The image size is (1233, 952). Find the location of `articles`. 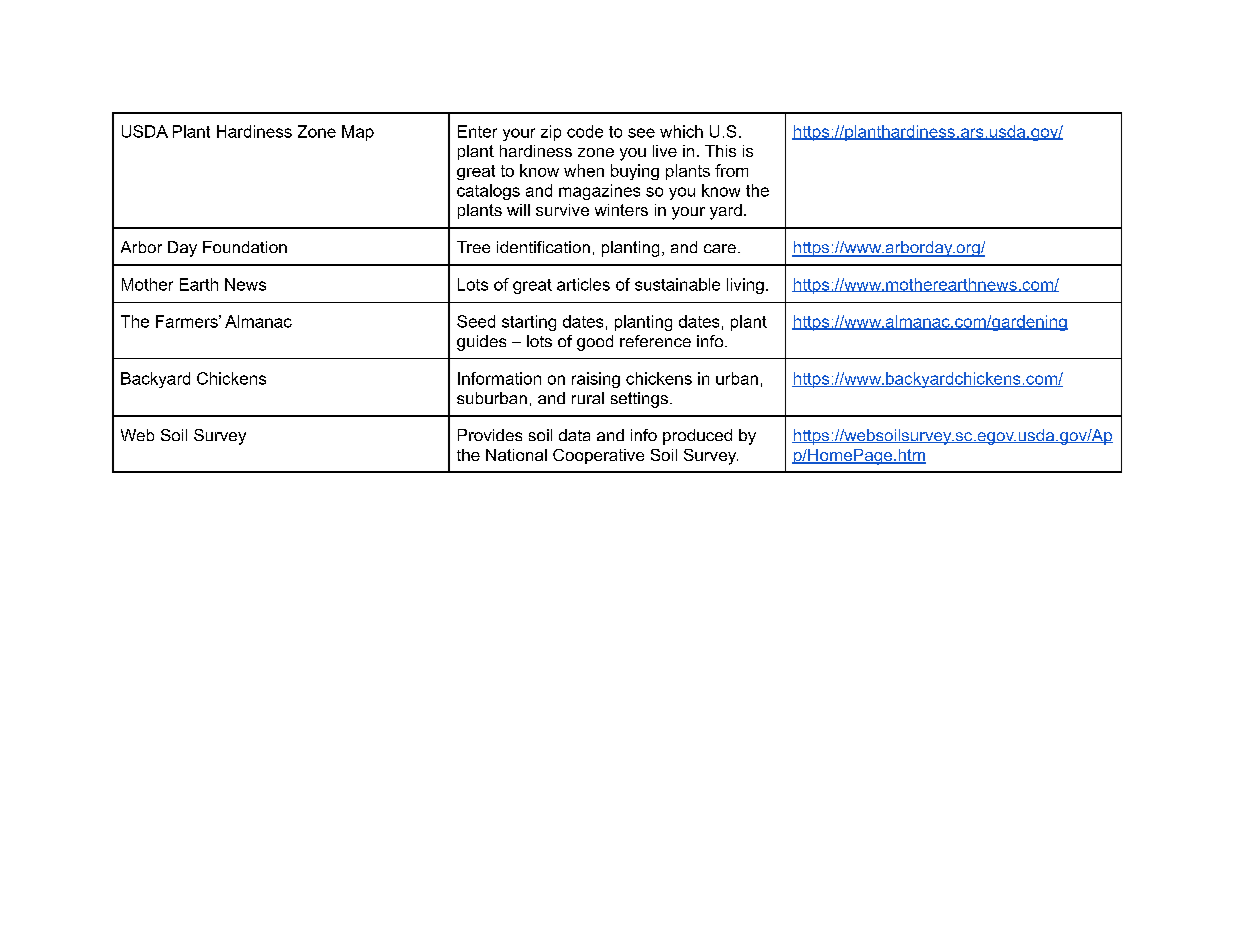

articles is located at coordinates (583, 284).
